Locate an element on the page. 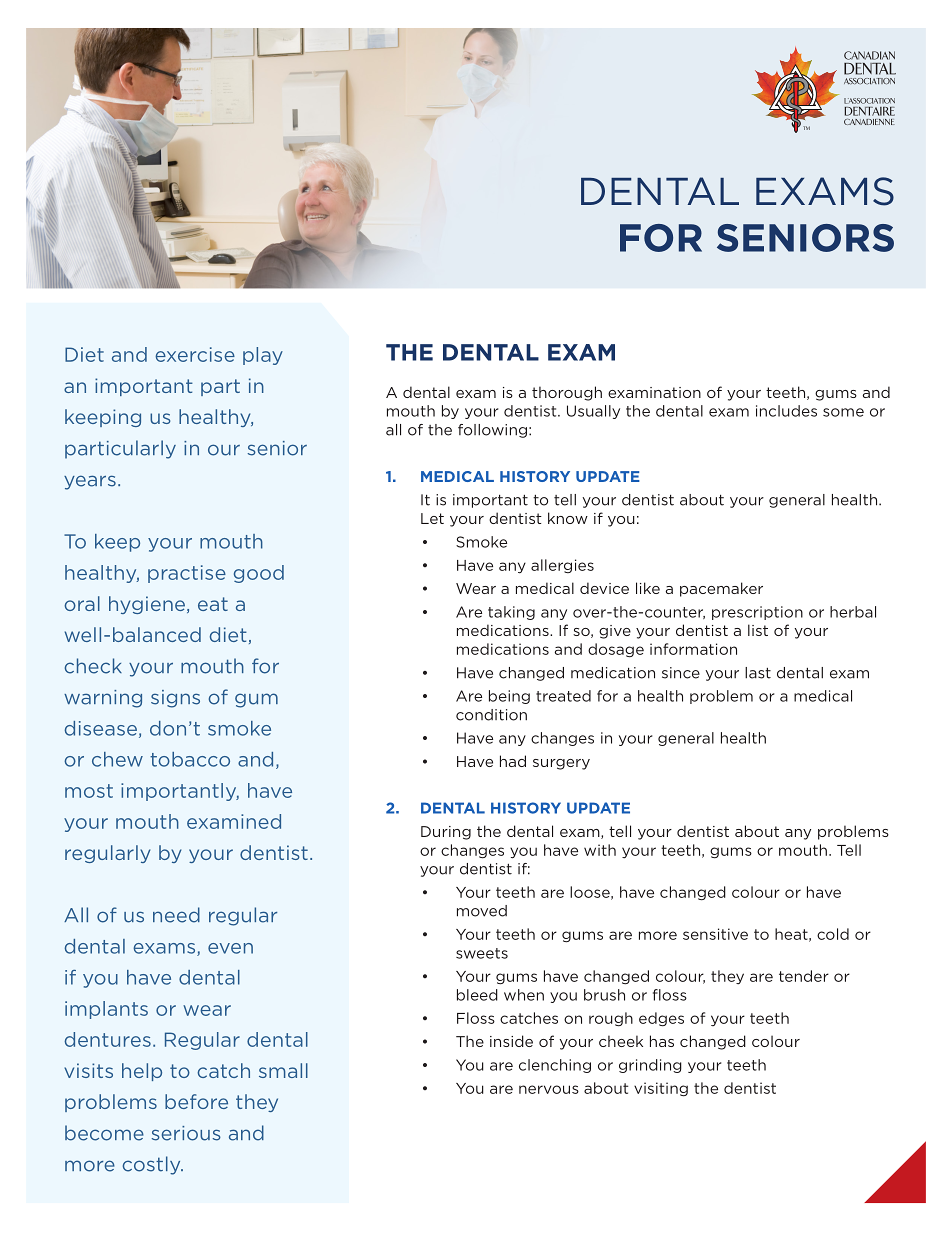 The height and width of the page is (1233, 952). list is located at coordinates (758, 630).
